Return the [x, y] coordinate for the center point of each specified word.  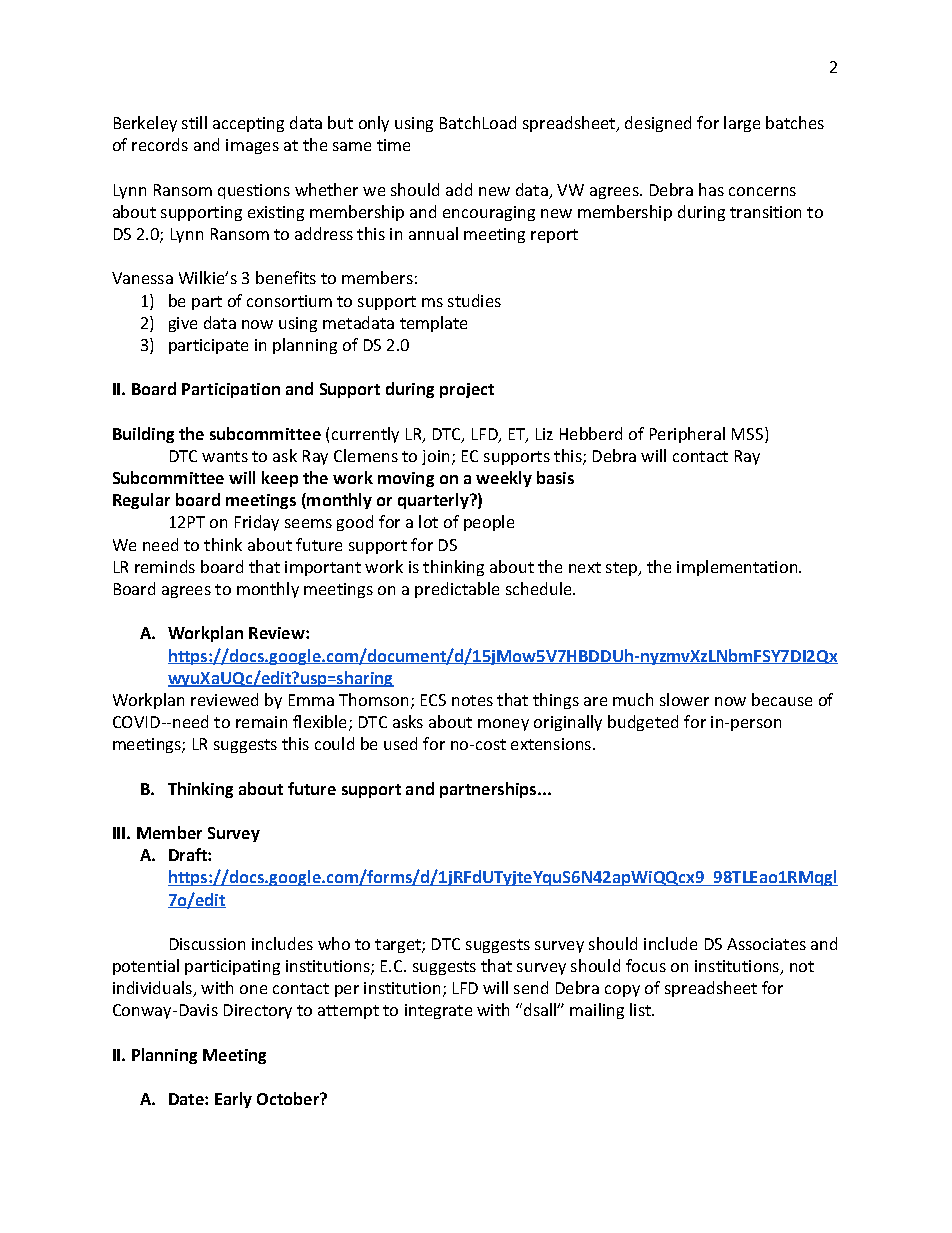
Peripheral [687, 435]
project [467, 390]
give [183, 324]
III [120, 833]
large [742, 124]
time [393, 145]
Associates [766, 944]
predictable [457, 590]
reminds [165, 566]
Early [233, 1100]
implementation [737, 568]
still [194, 122]
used [400, 743]
